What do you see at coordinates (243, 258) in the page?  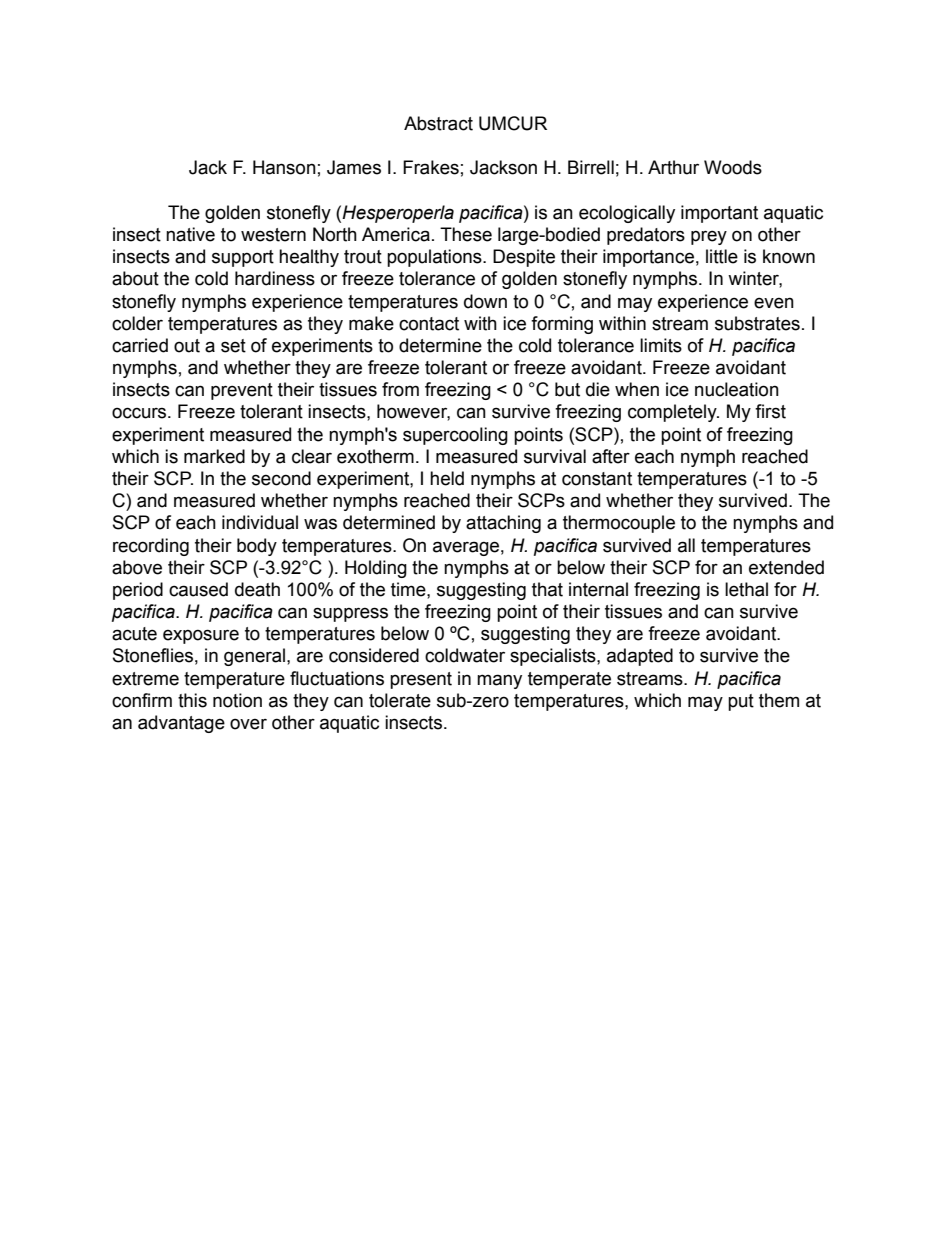 I see `support` at bounding box center [243, 258].
